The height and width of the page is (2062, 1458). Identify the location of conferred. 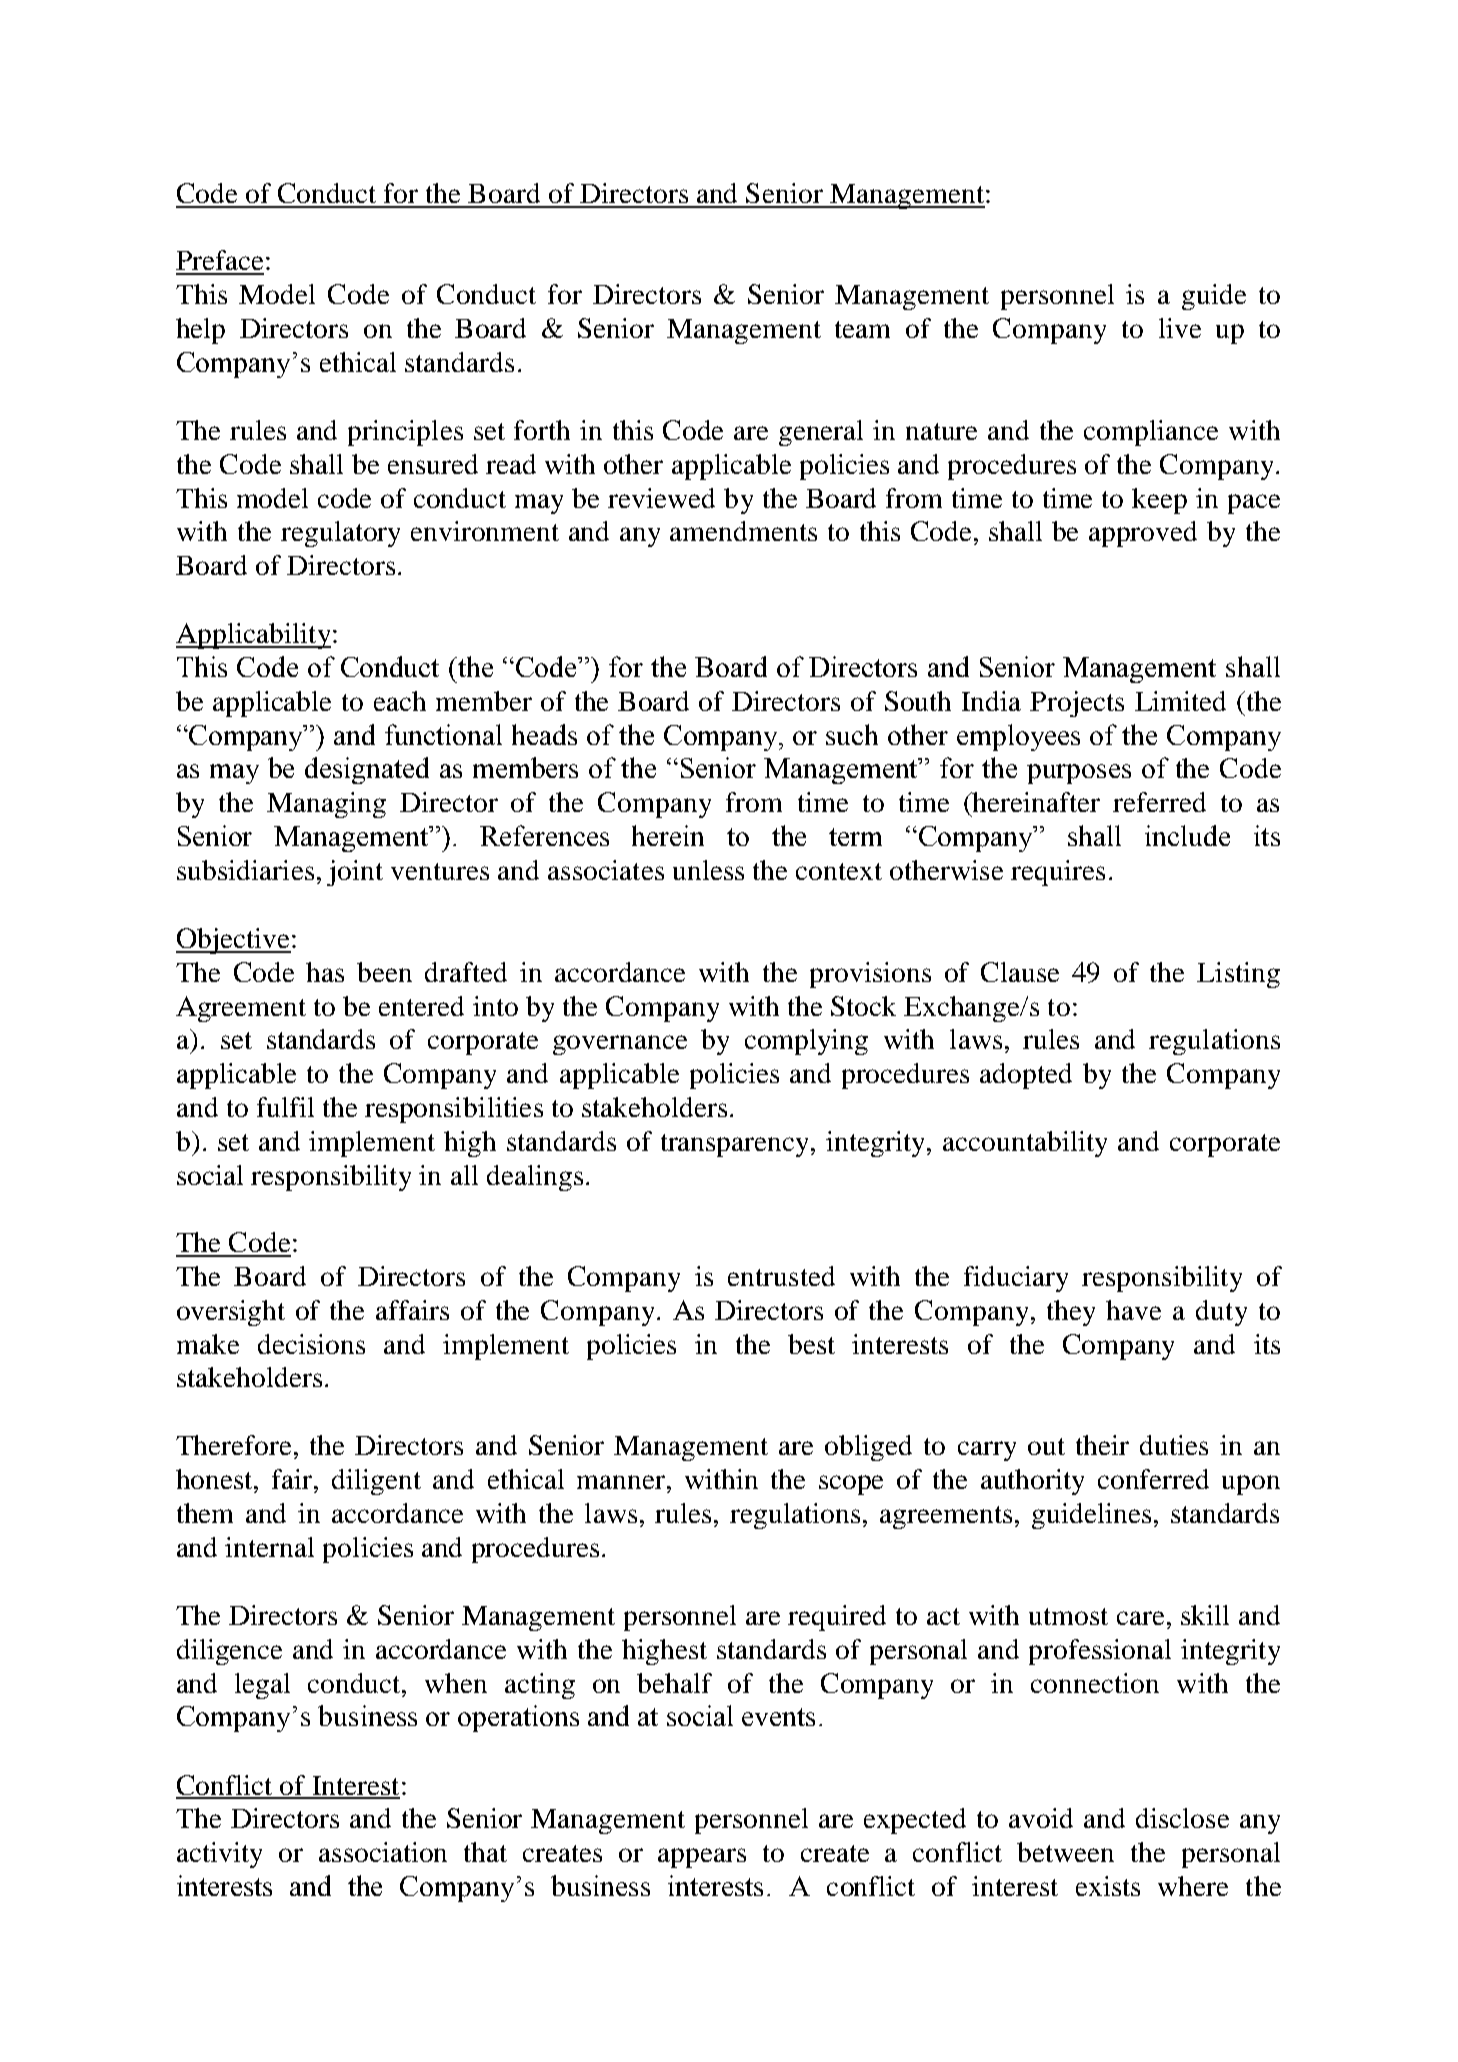
(1153, 1479).
